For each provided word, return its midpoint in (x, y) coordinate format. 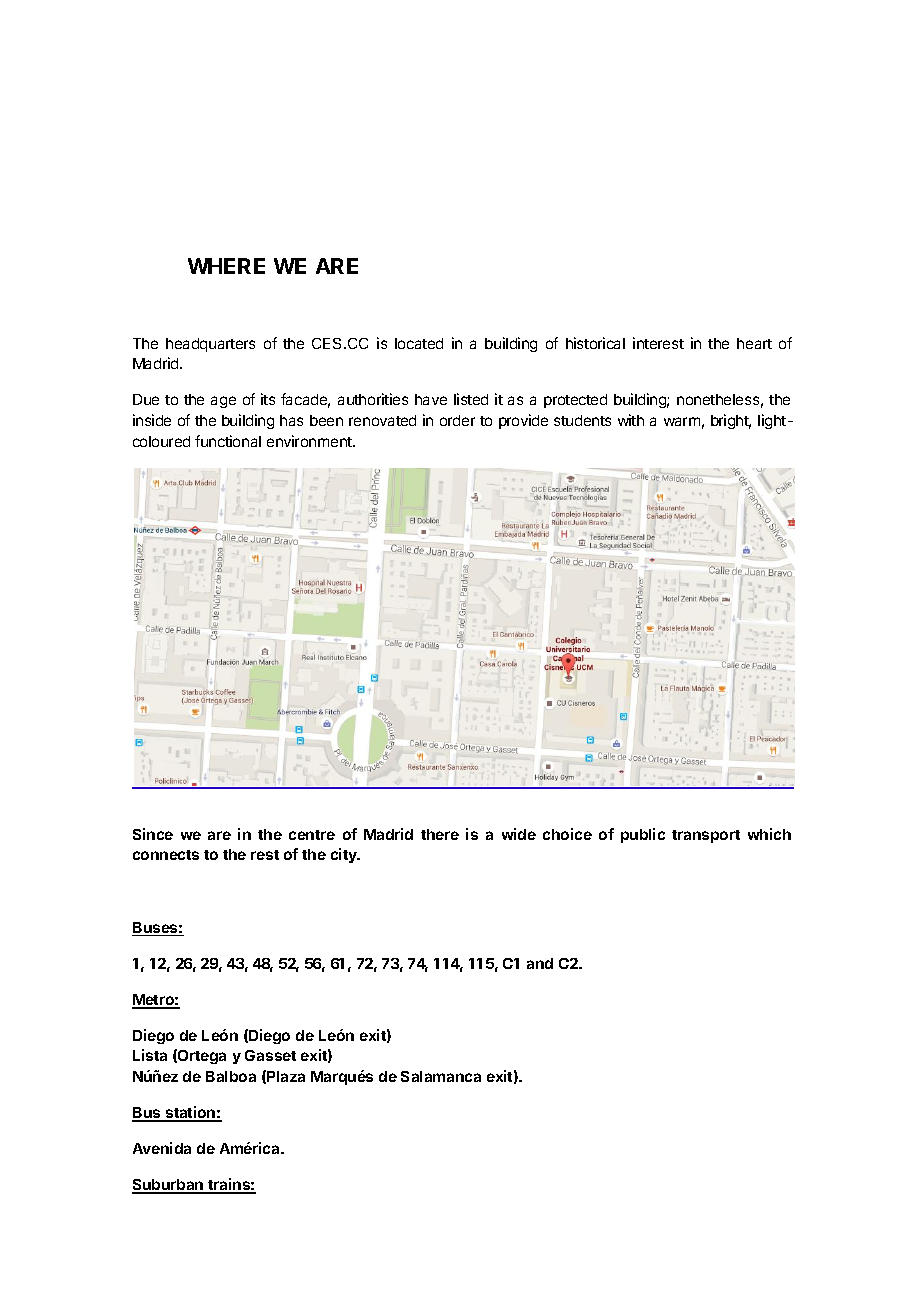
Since (153, 834)
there (440, 834)
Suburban (169, 1186)
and (540, 963)
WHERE (226, 266)
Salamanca (441, 1076)
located (419, 343)
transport (706, 836)
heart (754, 343)
